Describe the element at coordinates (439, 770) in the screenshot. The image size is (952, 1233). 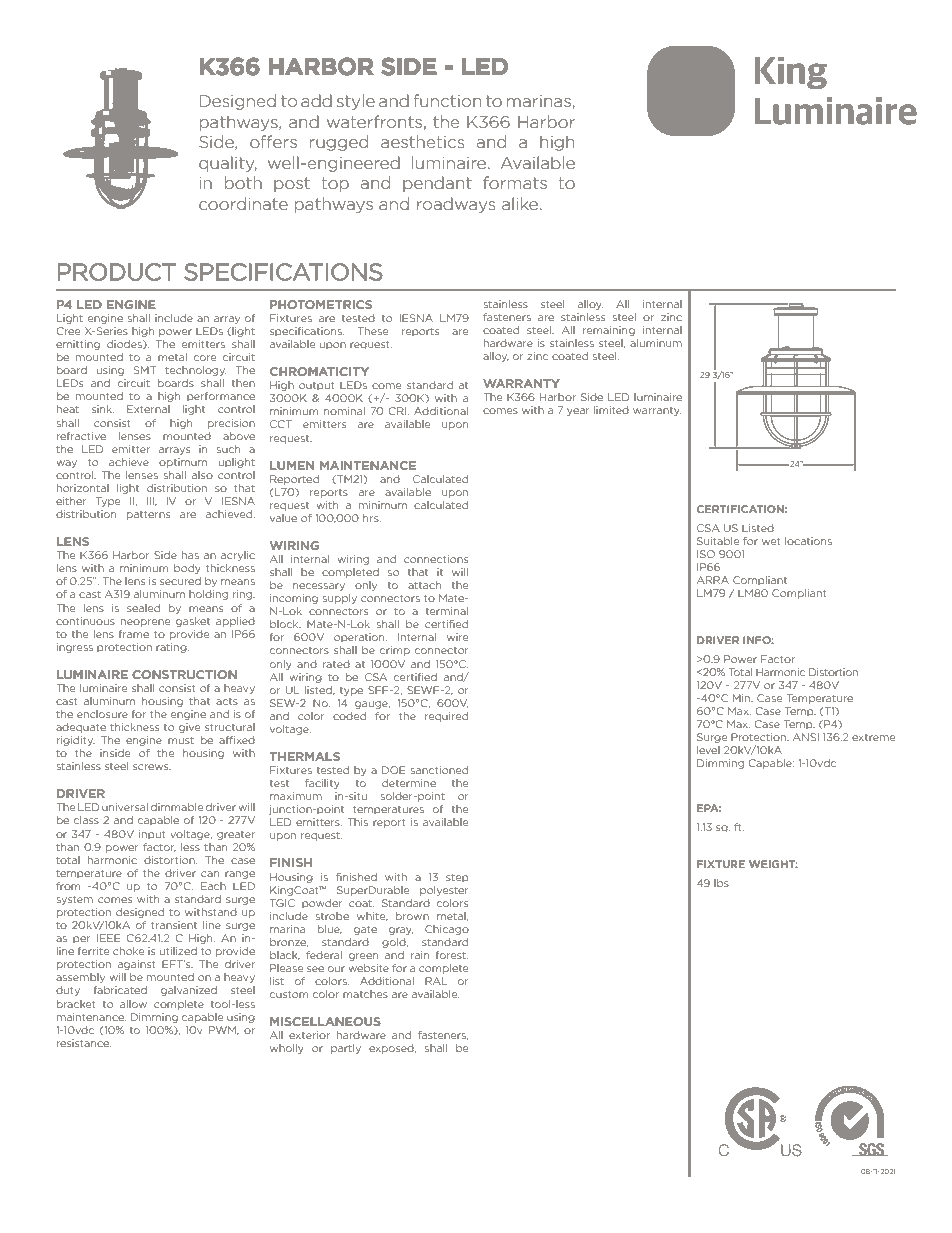
I see `sanctioned` at that location.
